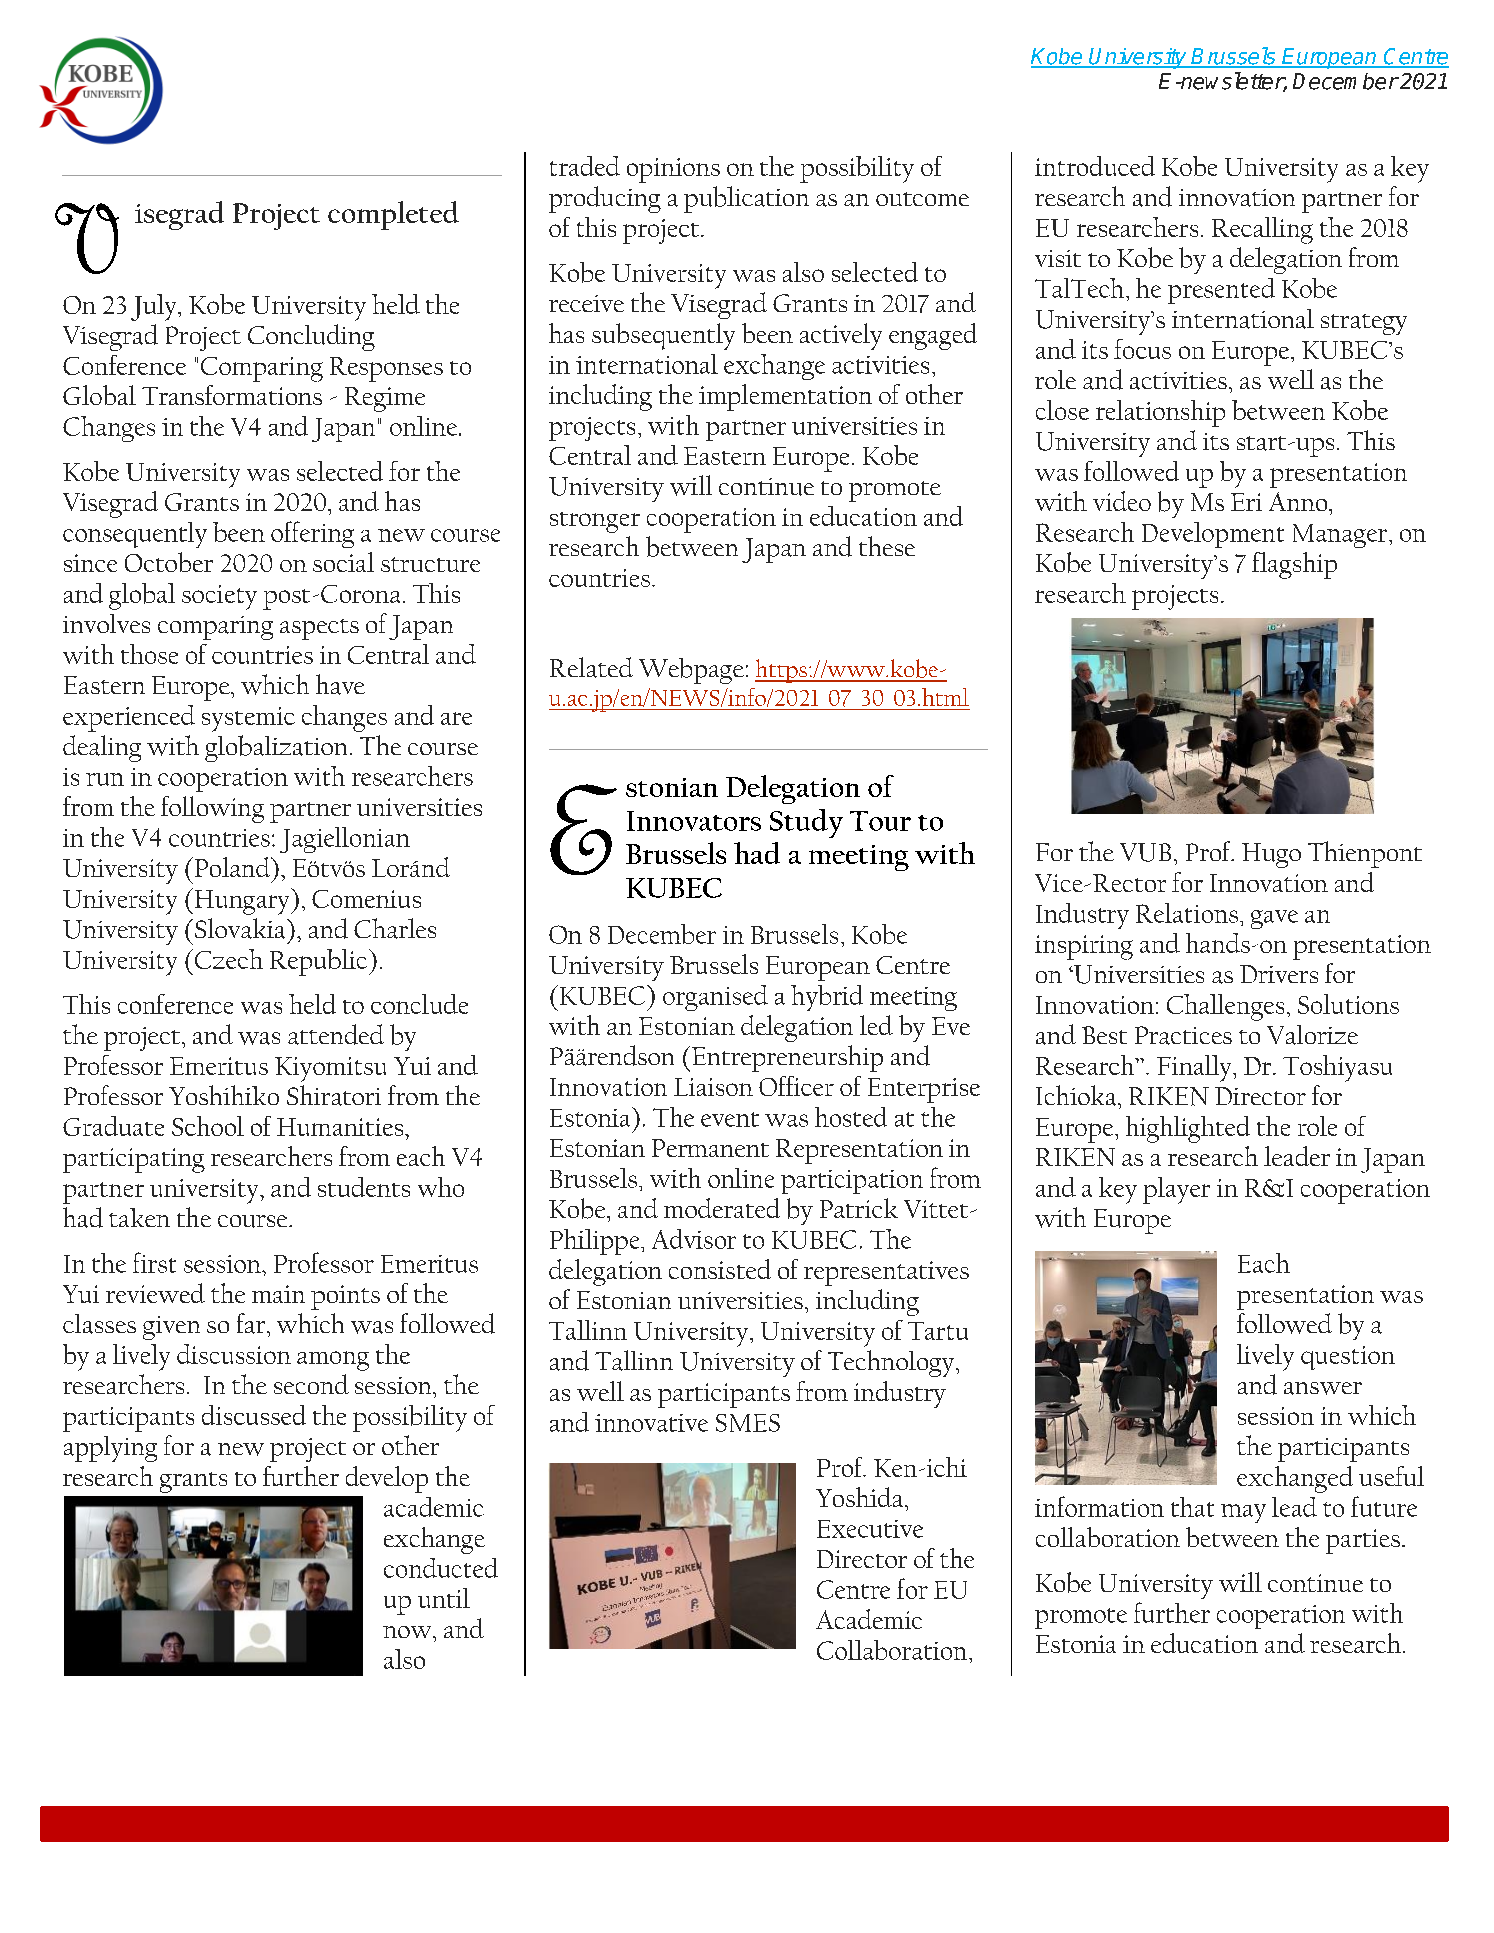  Describe the element at coordinates (1294, 565) in the page. I see `flagship` at that location.
